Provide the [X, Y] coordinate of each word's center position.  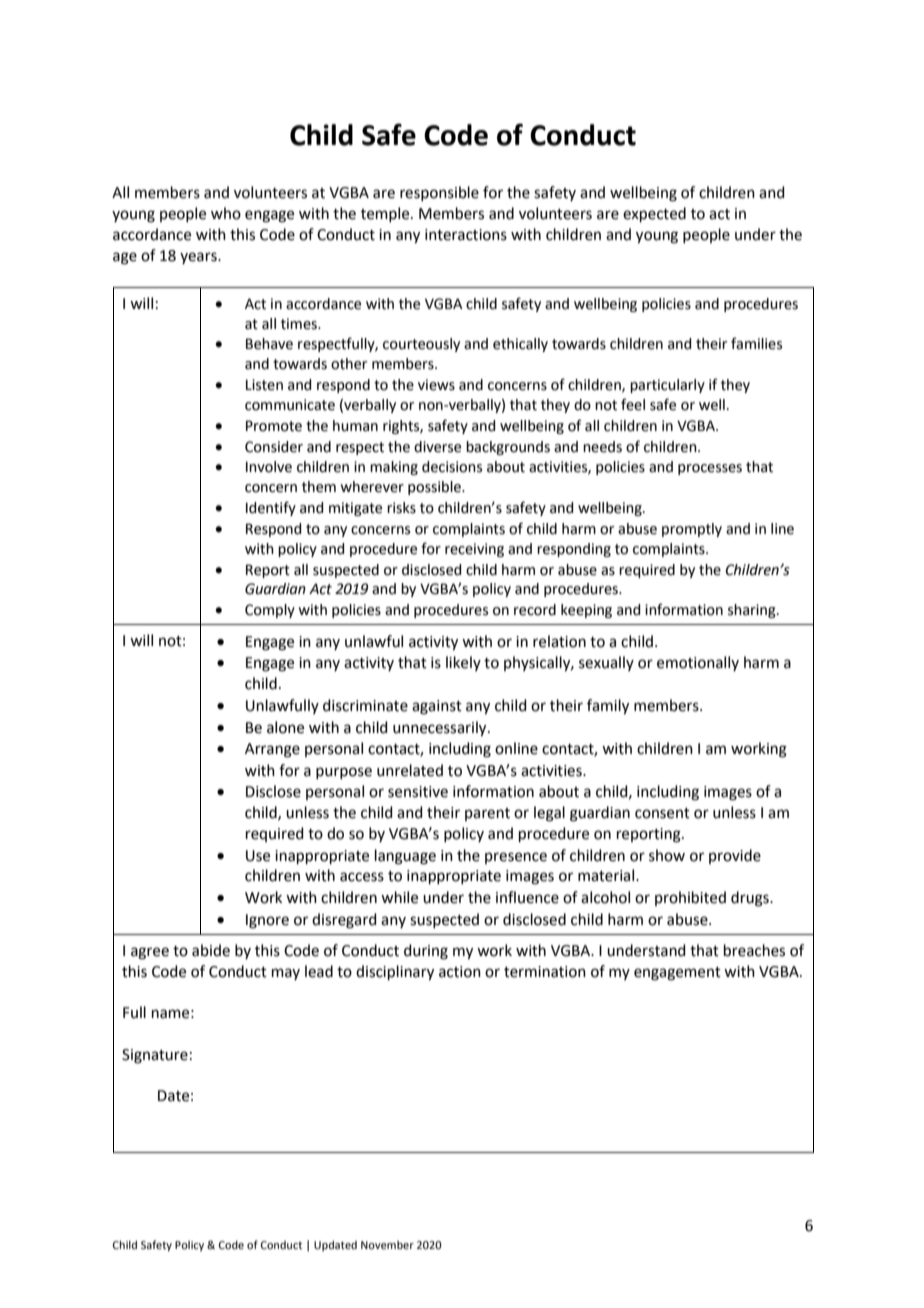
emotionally [698, 663]
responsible [439, 193]
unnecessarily [441, 729]
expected [654, 214]
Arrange [272, 750]
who [226, 213]
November [387, 1245]
